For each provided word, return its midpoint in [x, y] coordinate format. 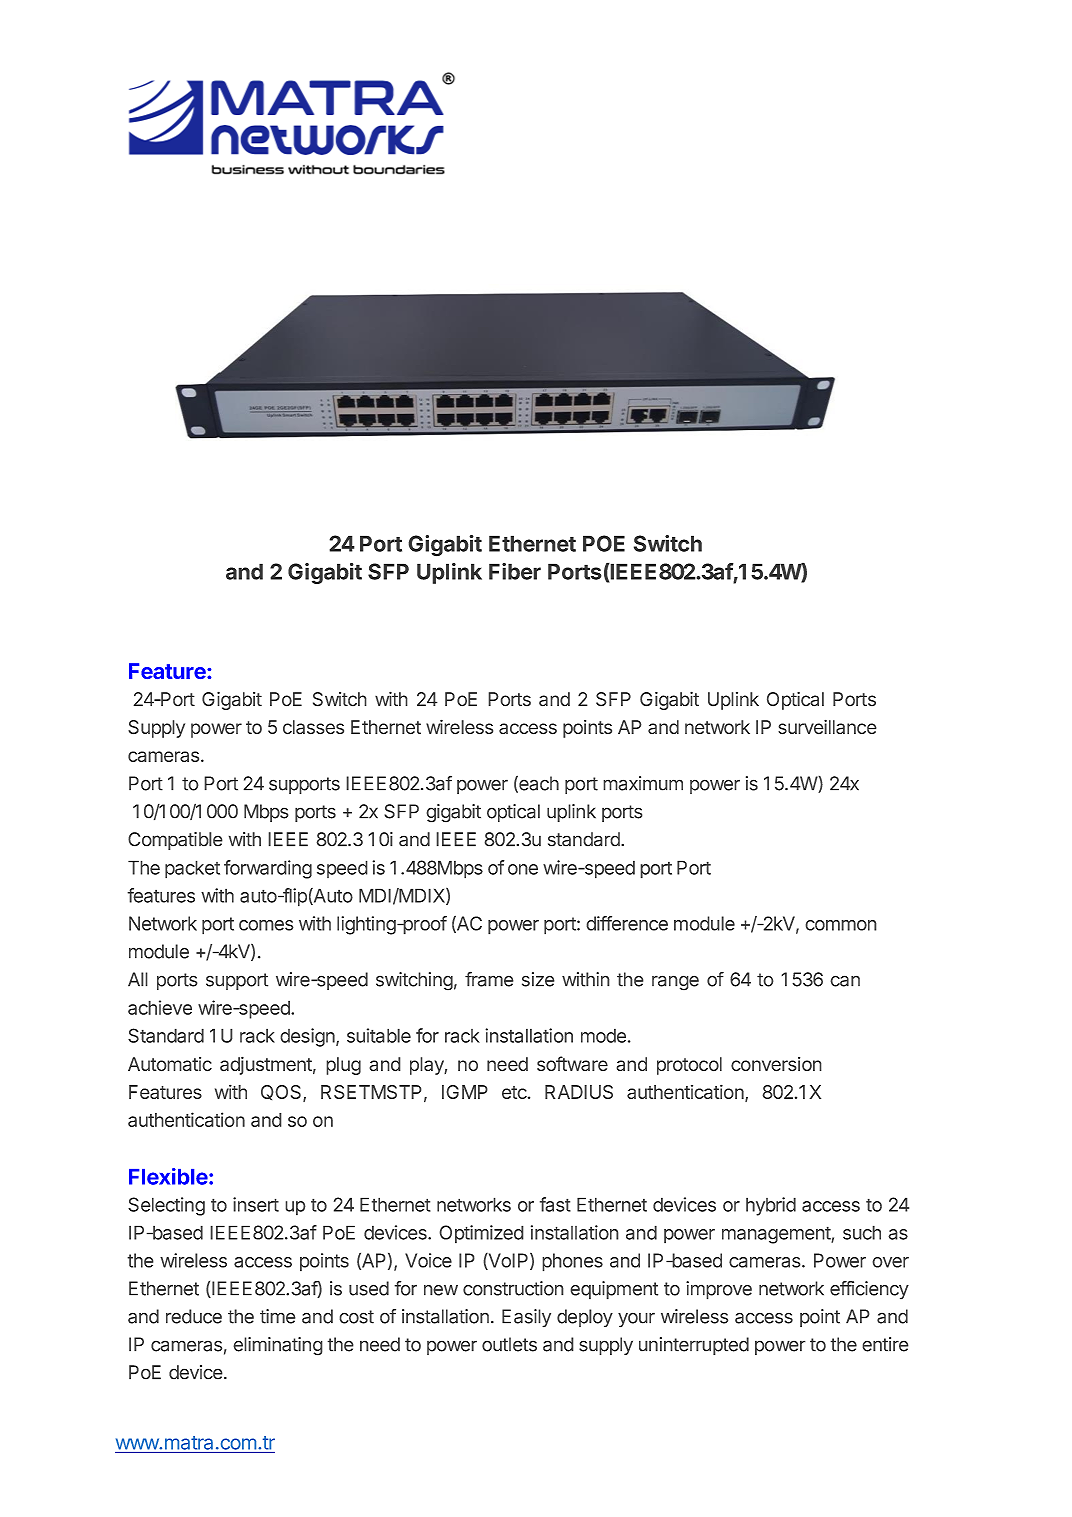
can [845, 981]
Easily [526, 1318]
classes [313, 727]
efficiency [869, 1290]
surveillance [827, 727]
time [278, 1316]
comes [266, 925]
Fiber [515, 571]
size [538, 979]
